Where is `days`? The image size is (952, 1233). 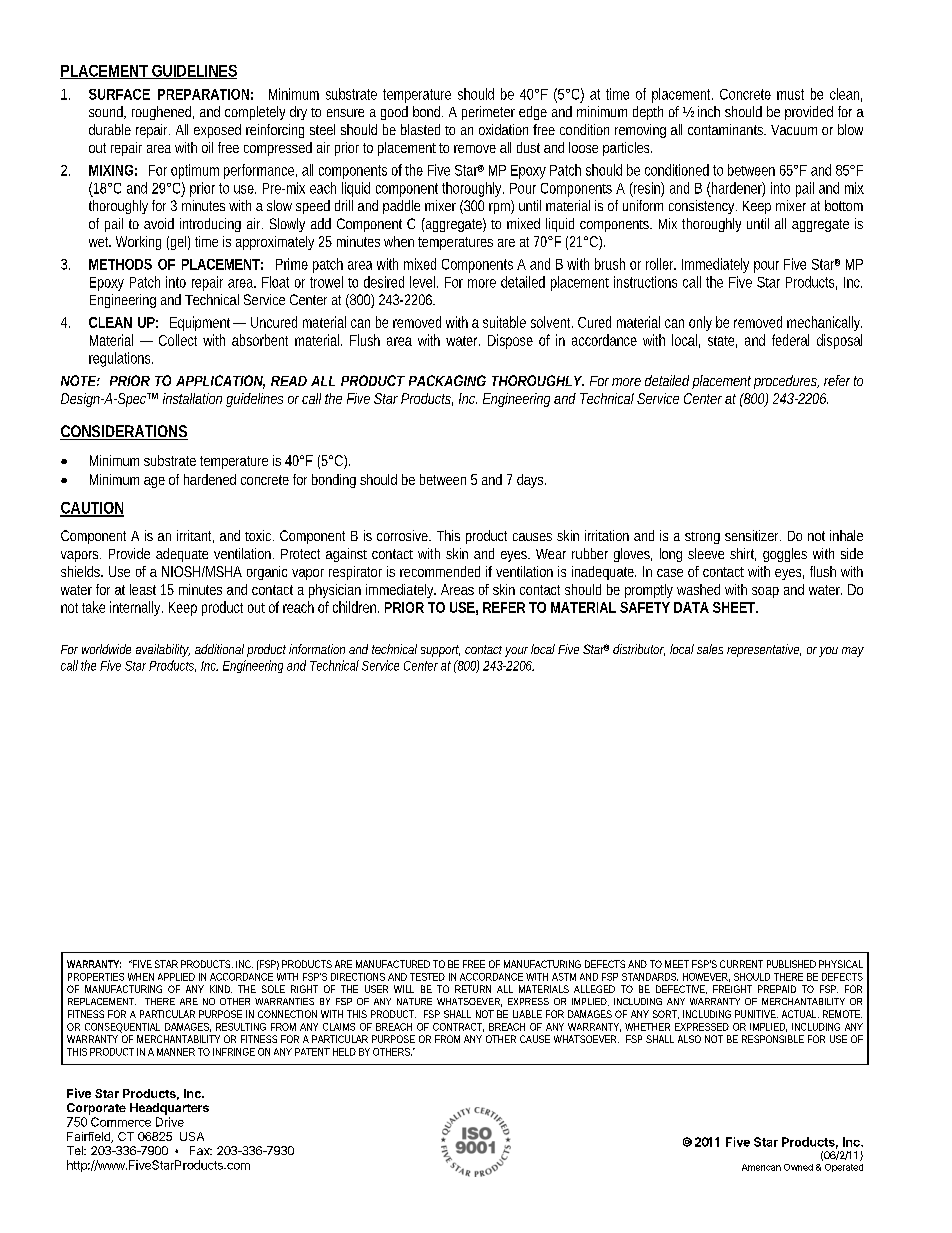 days is located at coordinates (531, 481).
